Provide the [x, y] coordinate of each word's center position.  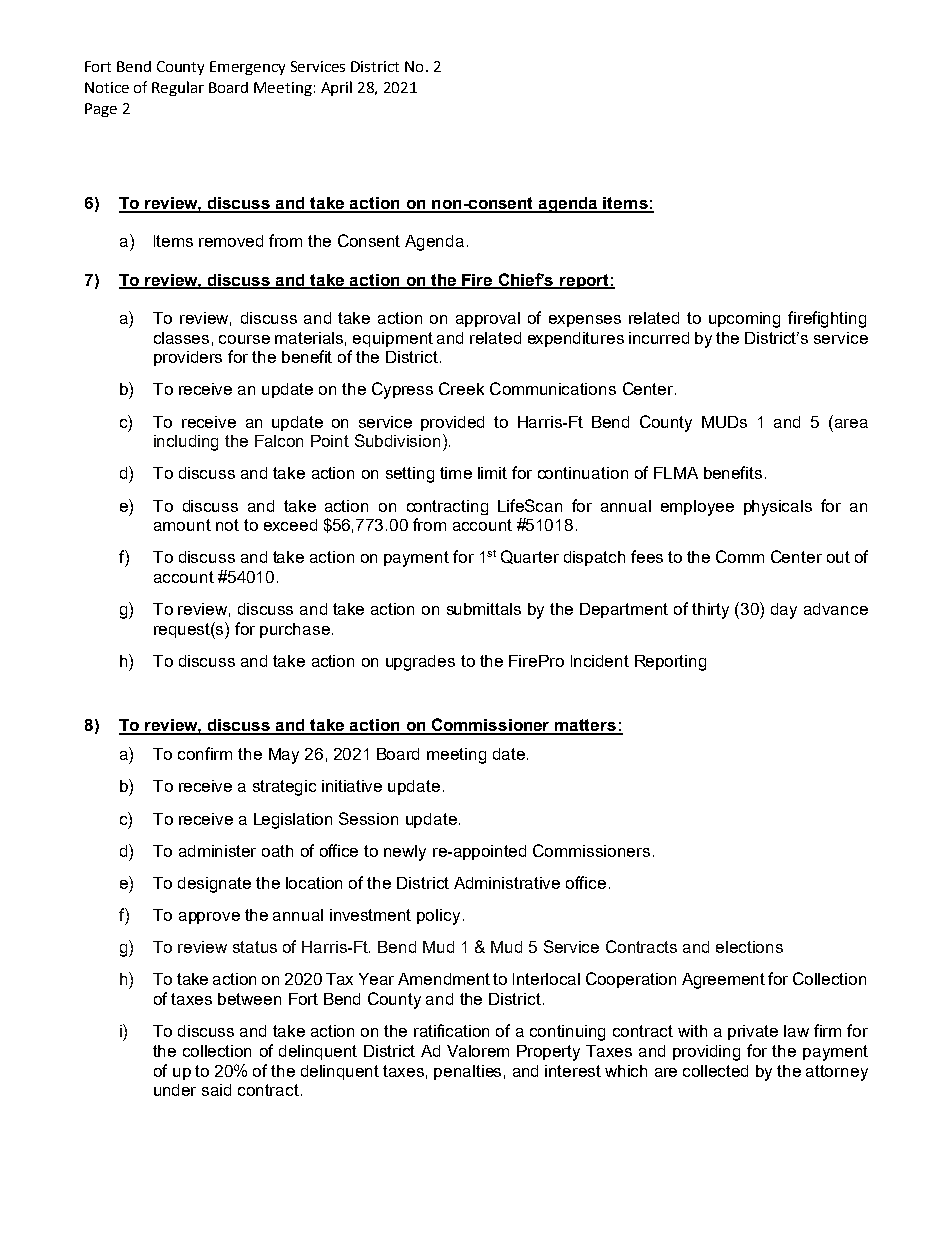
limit [492, 473]
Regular [178, 88]
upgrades [420, 663]
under [175, 1090]
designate [214, 885]
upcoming [744, 320]
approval [488, 319]
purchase [295, 630]
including [186, 443]
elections [749, 947]
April [336, 88]
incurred [659, 338]
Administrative [507, 883]
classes [181, 338]
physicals [778, 508]
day [784, 611]
